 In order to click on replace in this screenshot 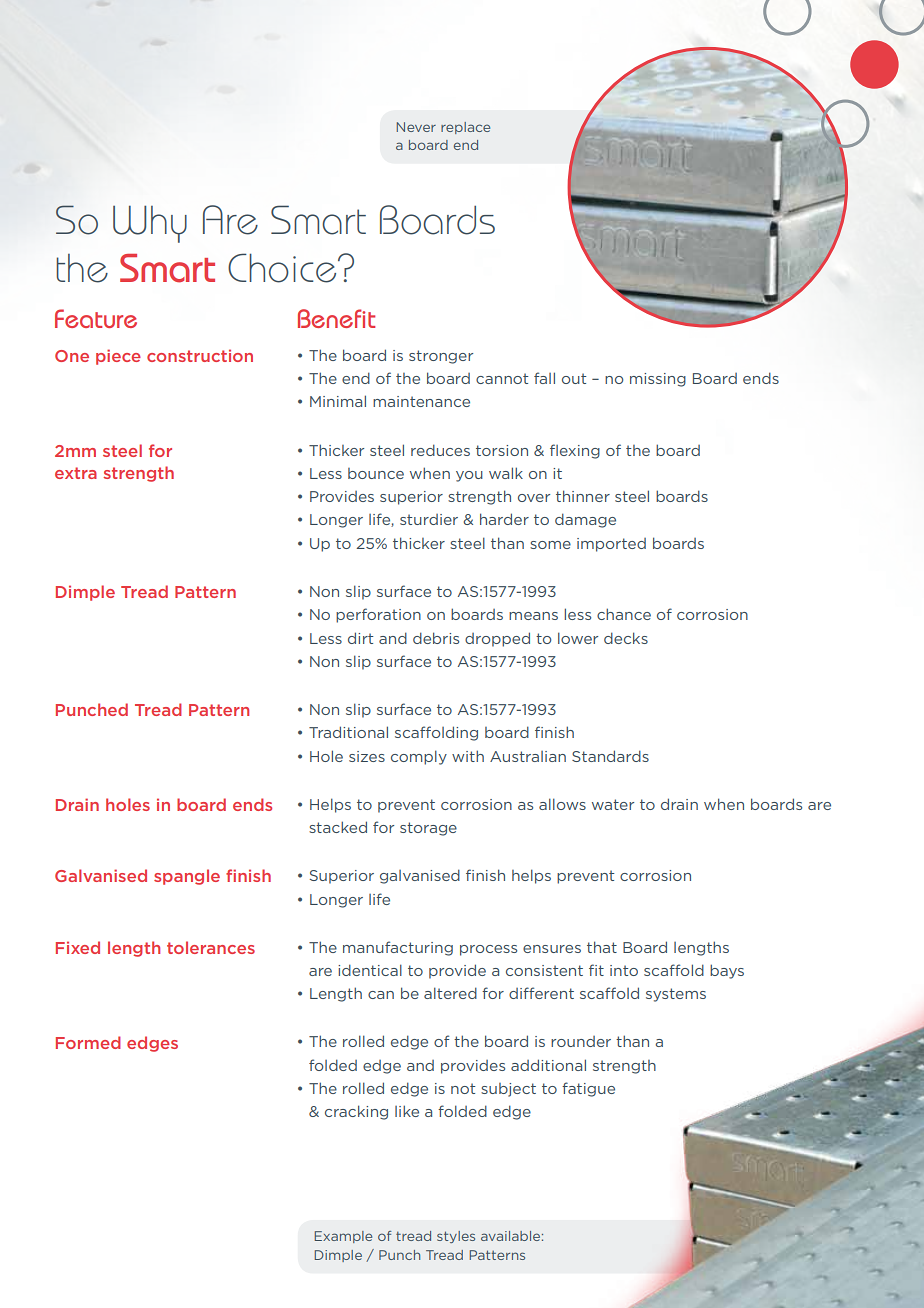, I will do `click(465, 128)`.
